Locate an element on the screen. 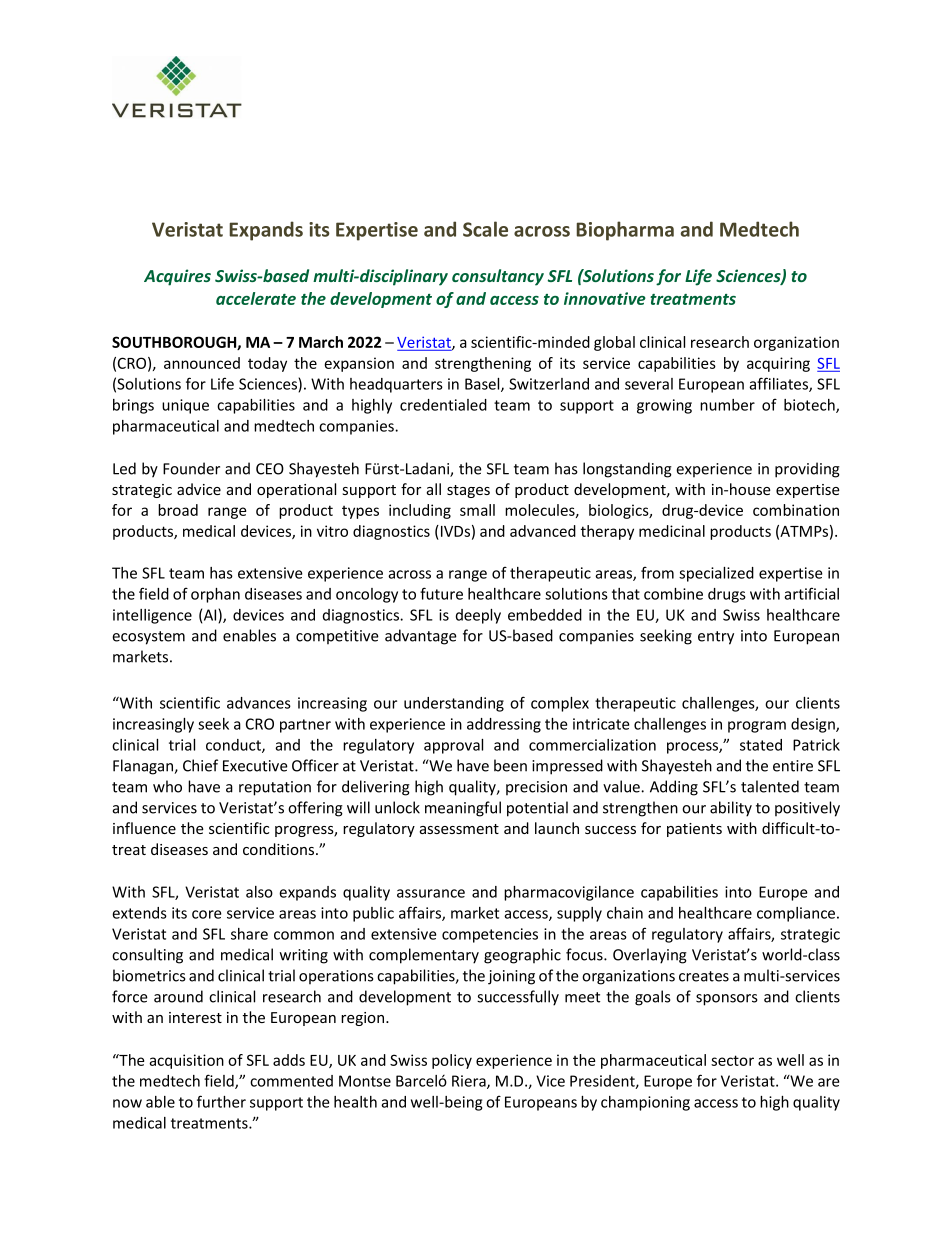 The image size is (952, 1233). understanding is located at coordinates (454, 704).
